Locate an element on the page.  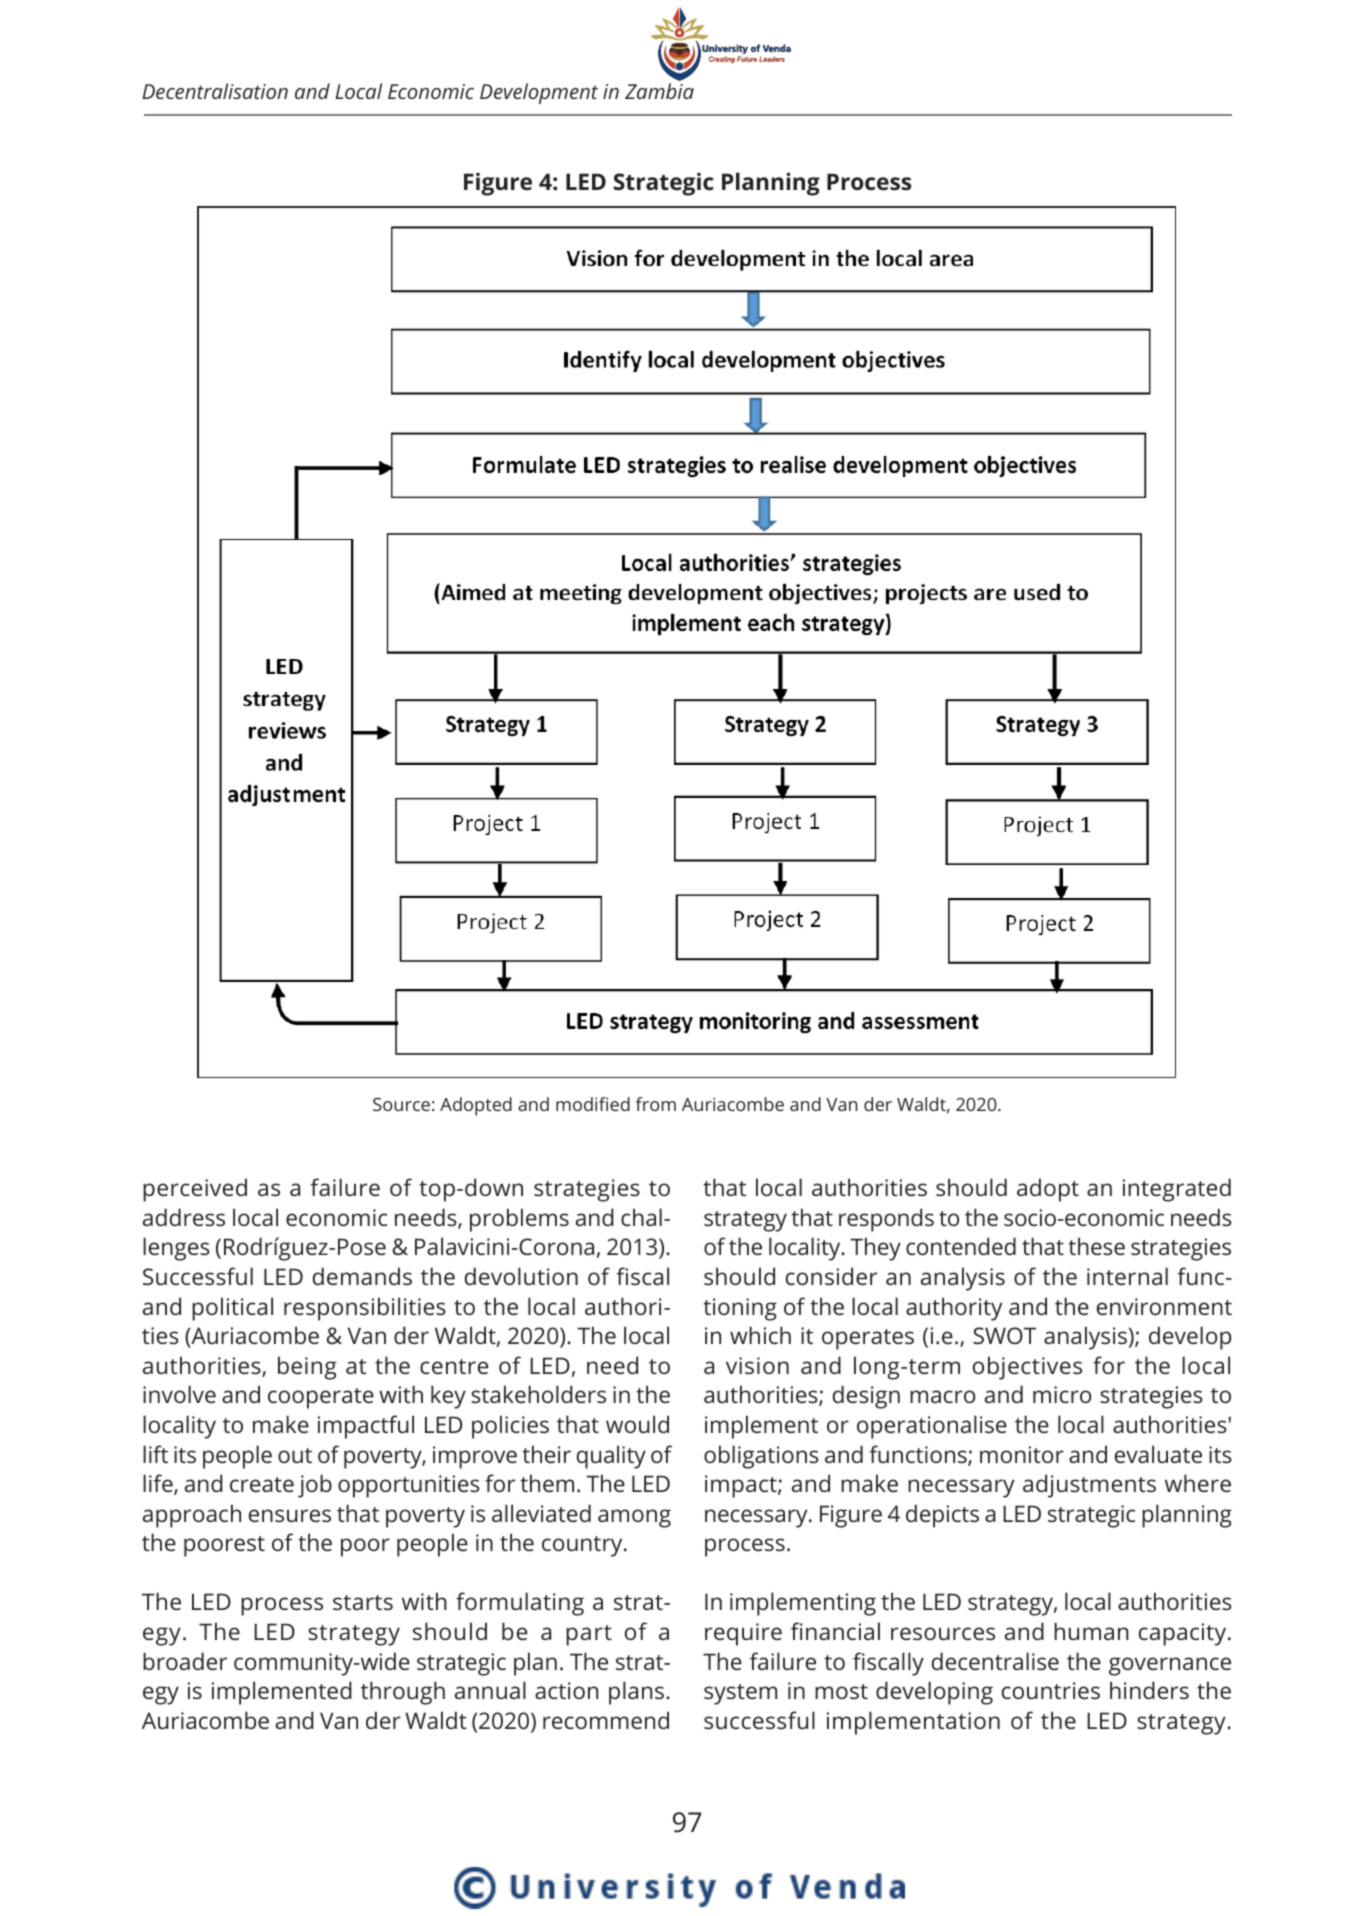
consider is located at coordinates (831, 1276).
